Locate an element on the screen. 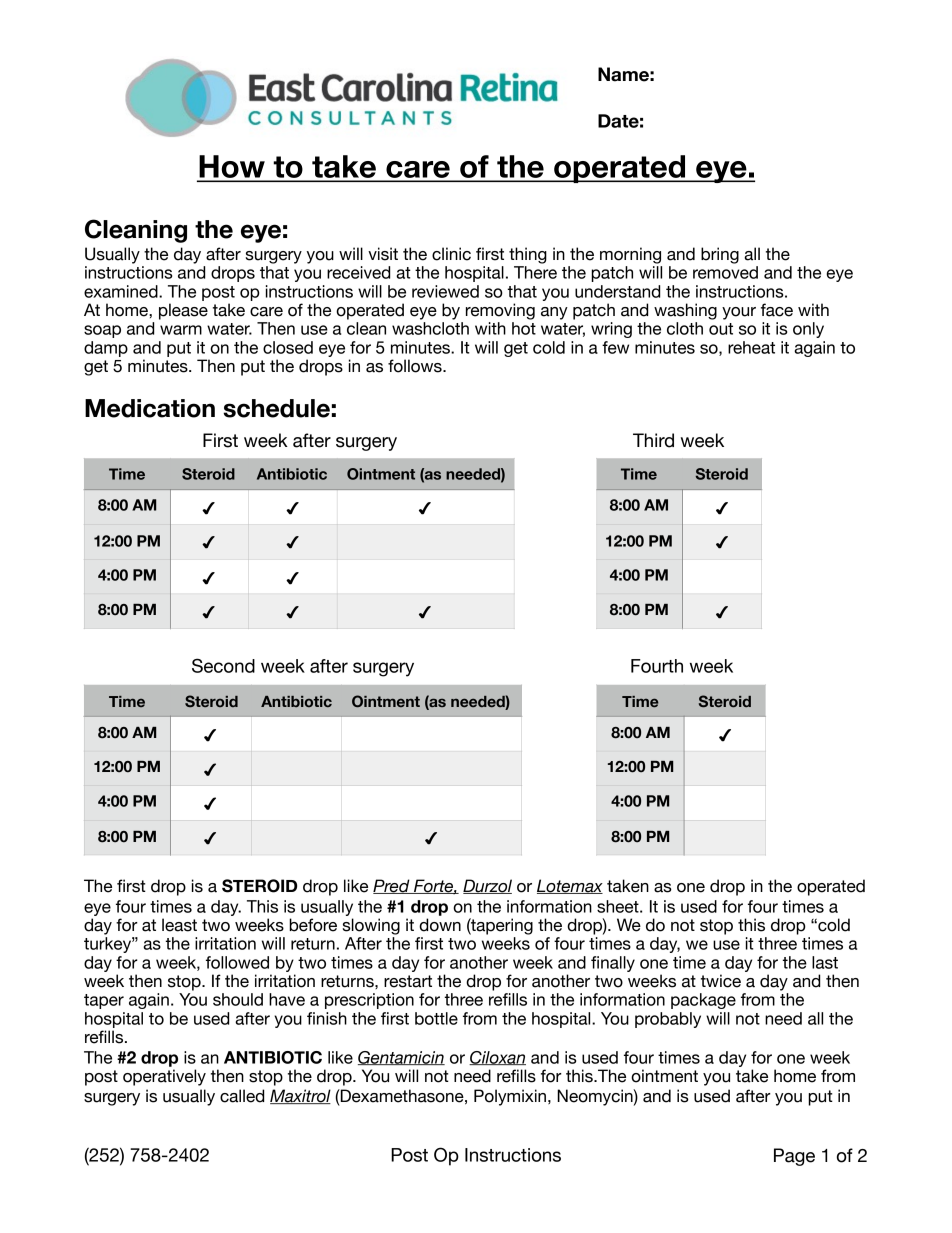  removed is located at coordinates (725, 272).
